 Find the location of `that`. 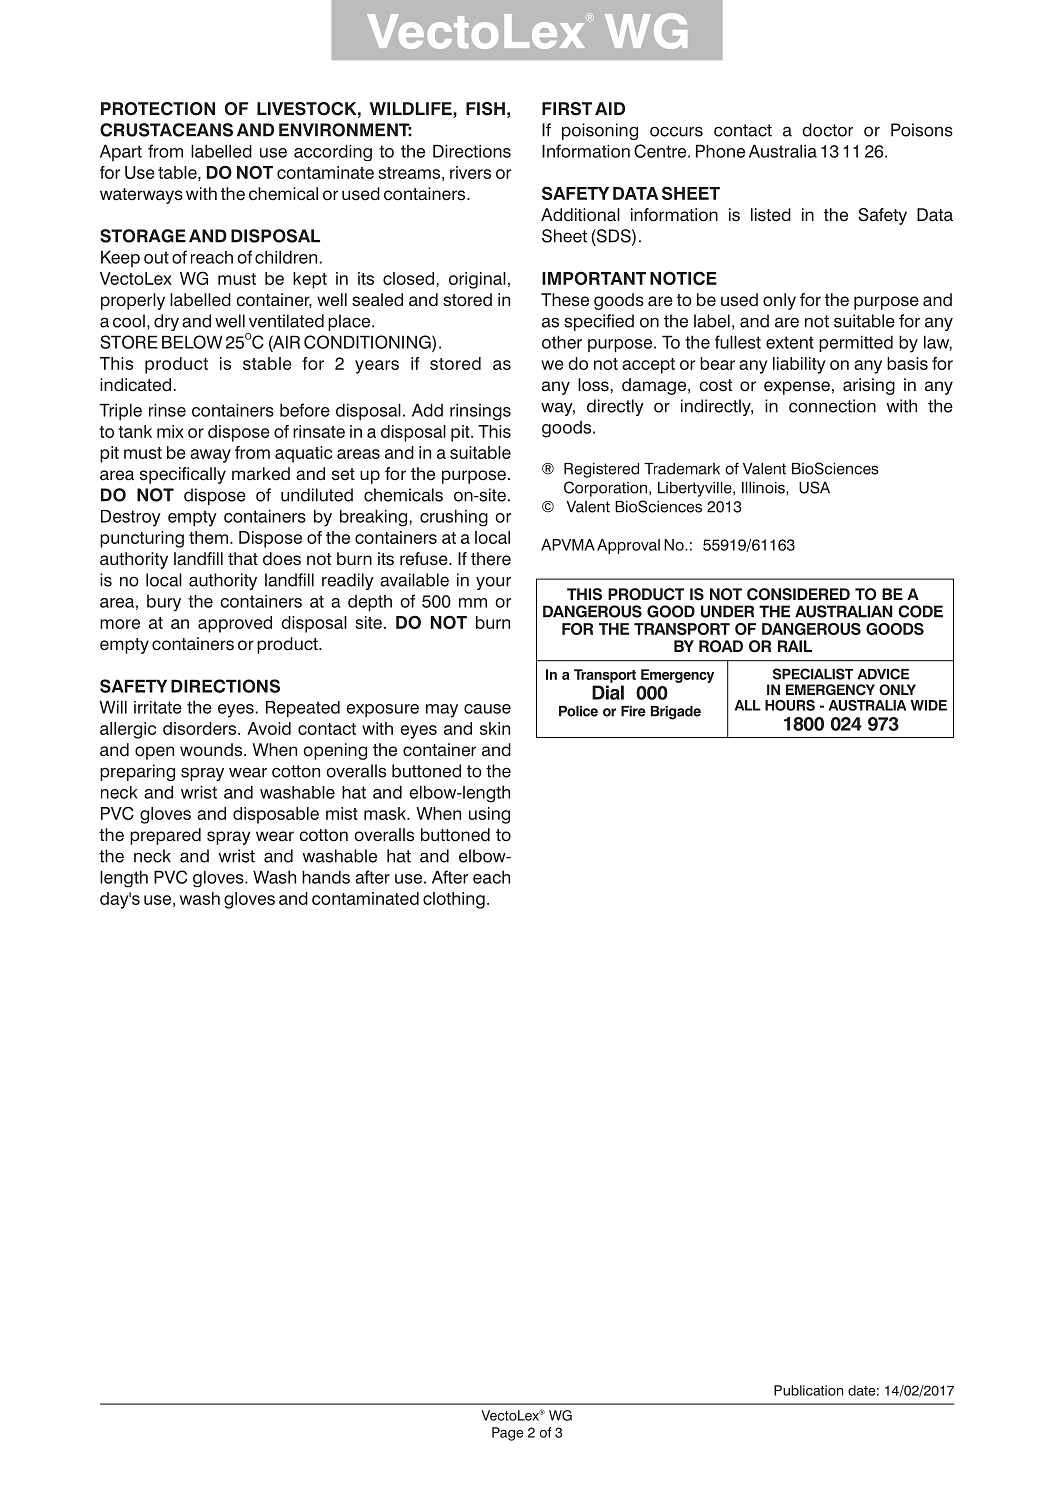

that is located at coordinates (243, 559).
